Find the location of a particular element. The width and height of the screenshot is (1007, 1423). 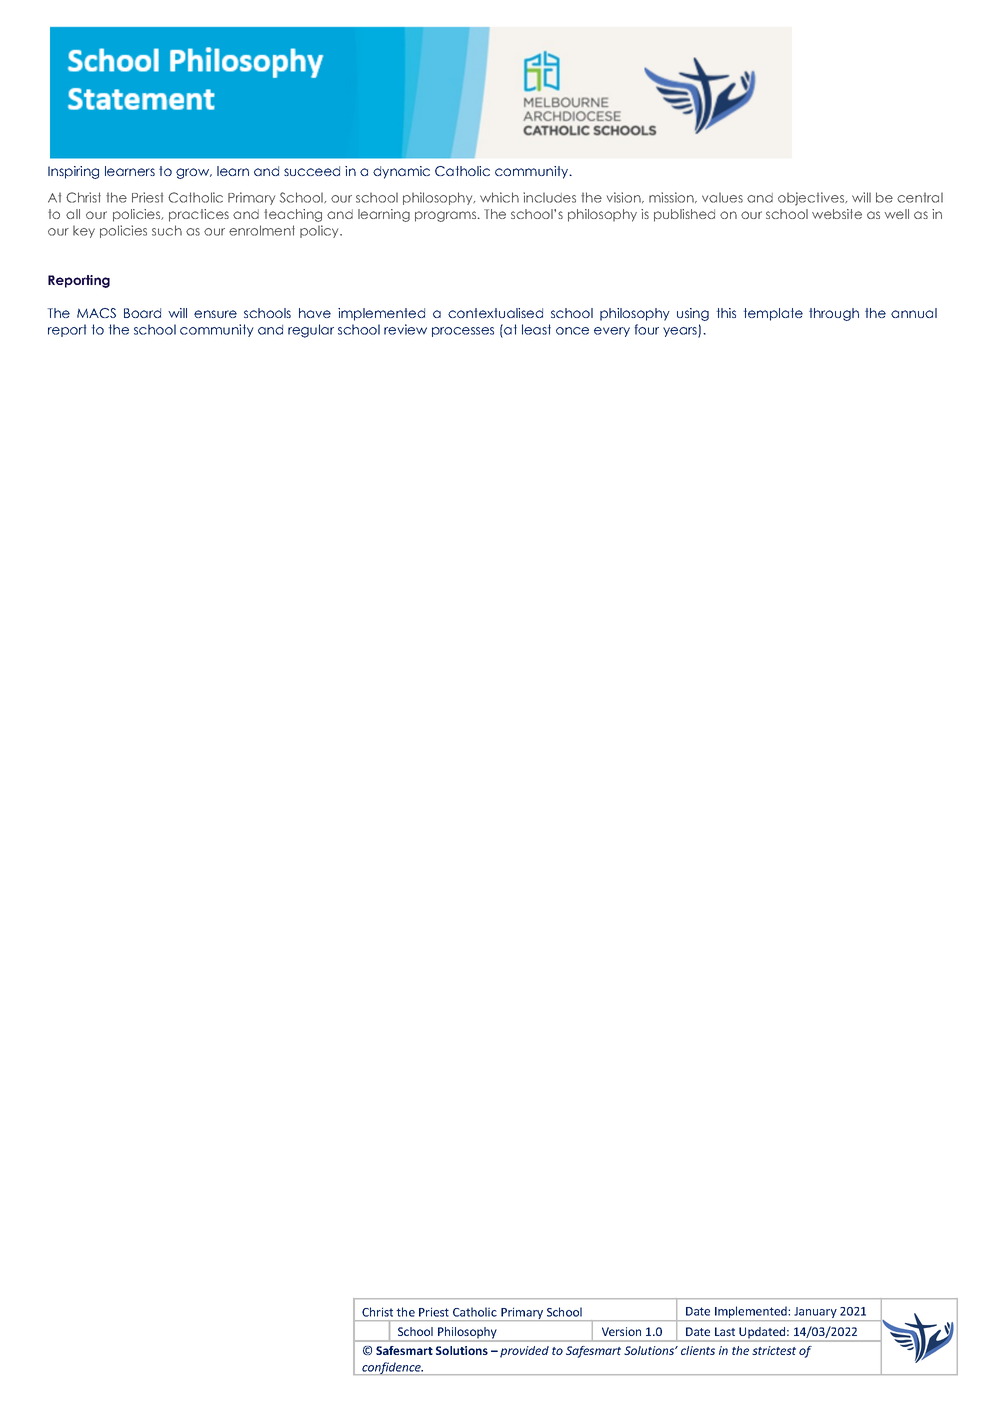

provided is located at coordinates (524, 1352).
